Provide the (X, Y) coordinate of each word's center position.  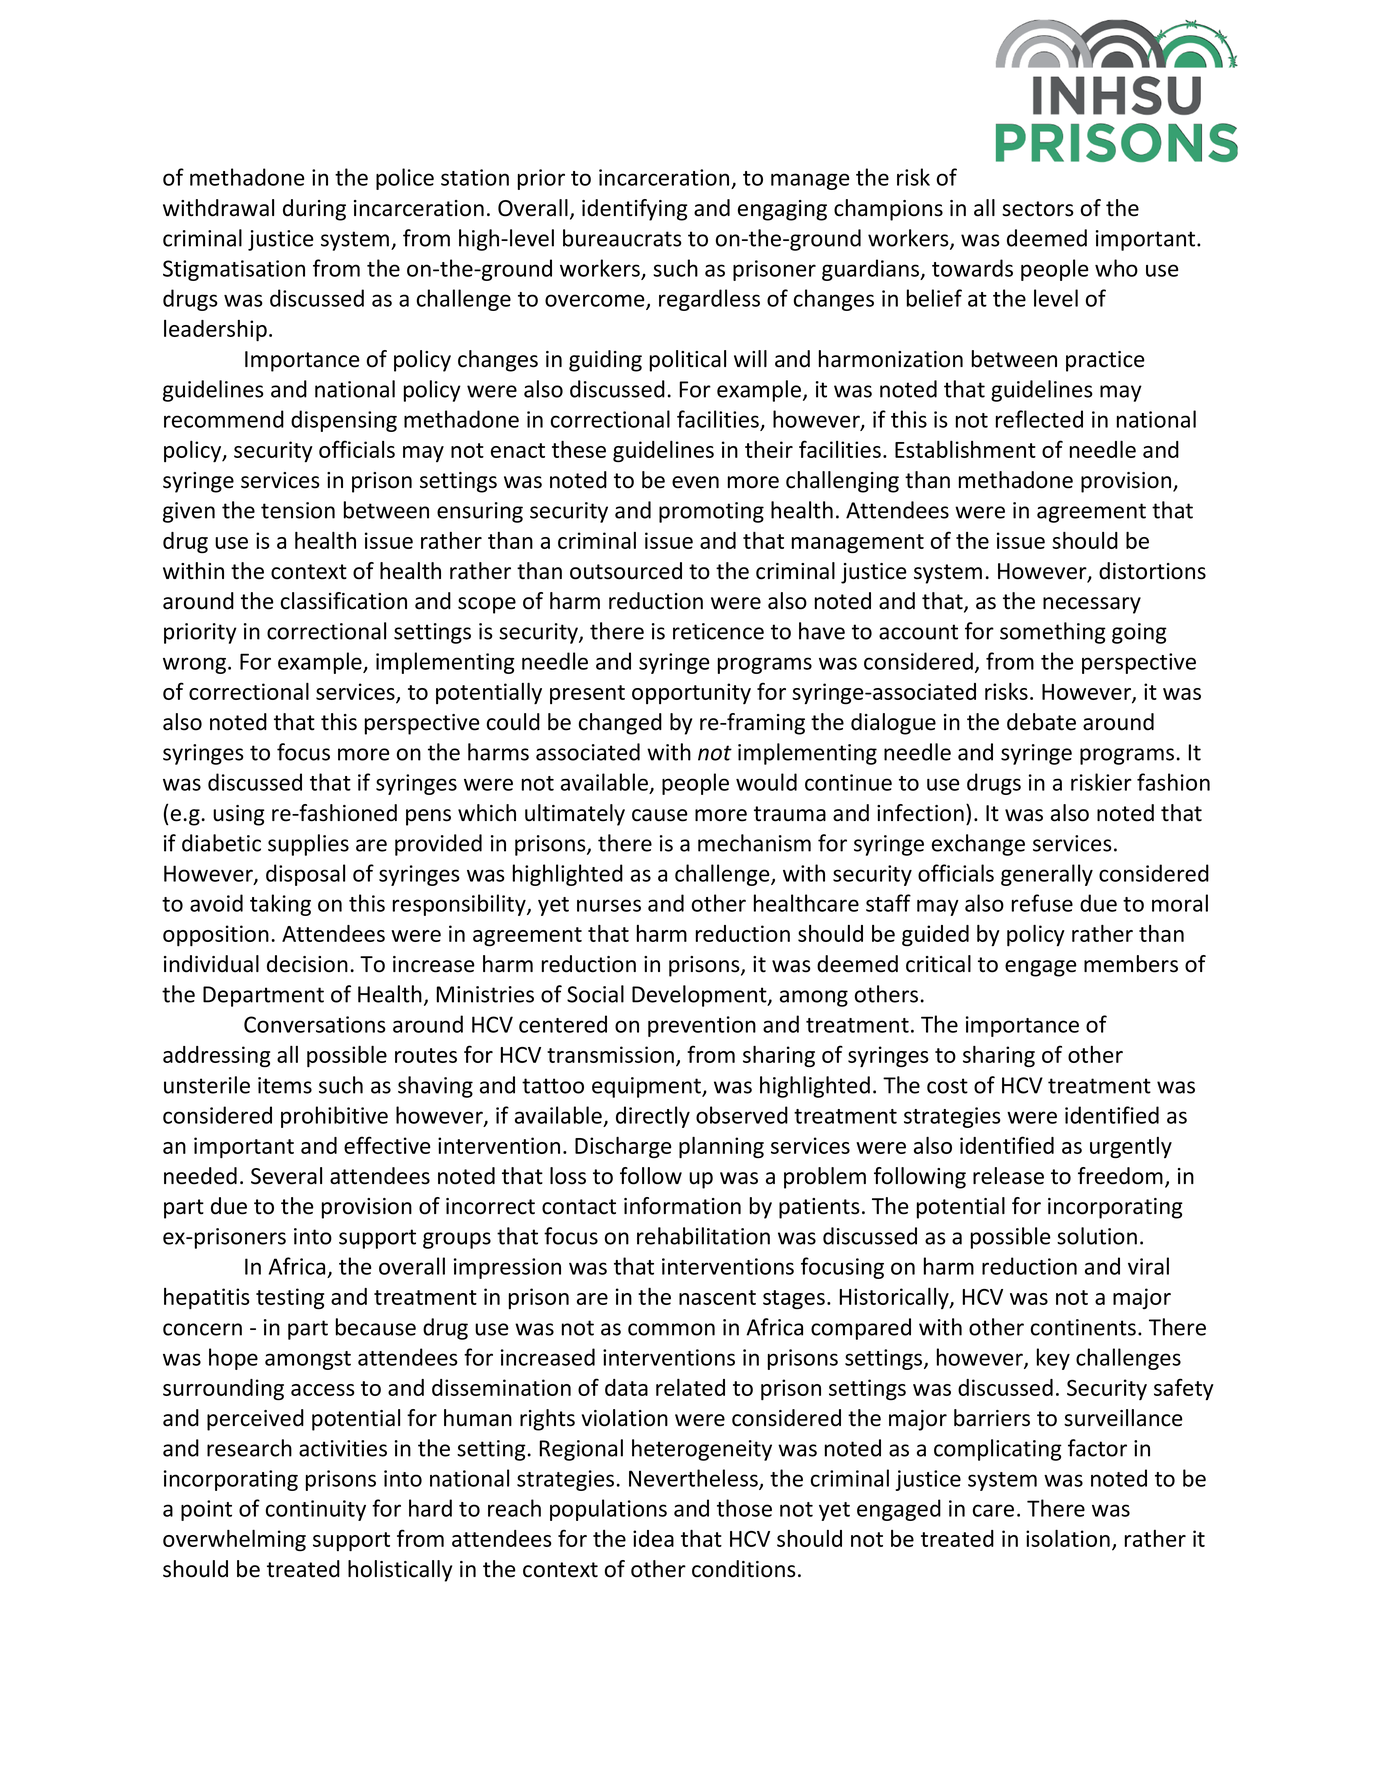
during (314, 210)
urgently (1131, 1147)
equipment (647, 1087)
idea (653, 1538)
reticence (718, 631)
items (285, 1085)
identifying (635, 210)
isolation (1068, 1538)
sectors (1038, 209)
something (1053, 633)
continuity (316, 1510)
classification (344, 601)
